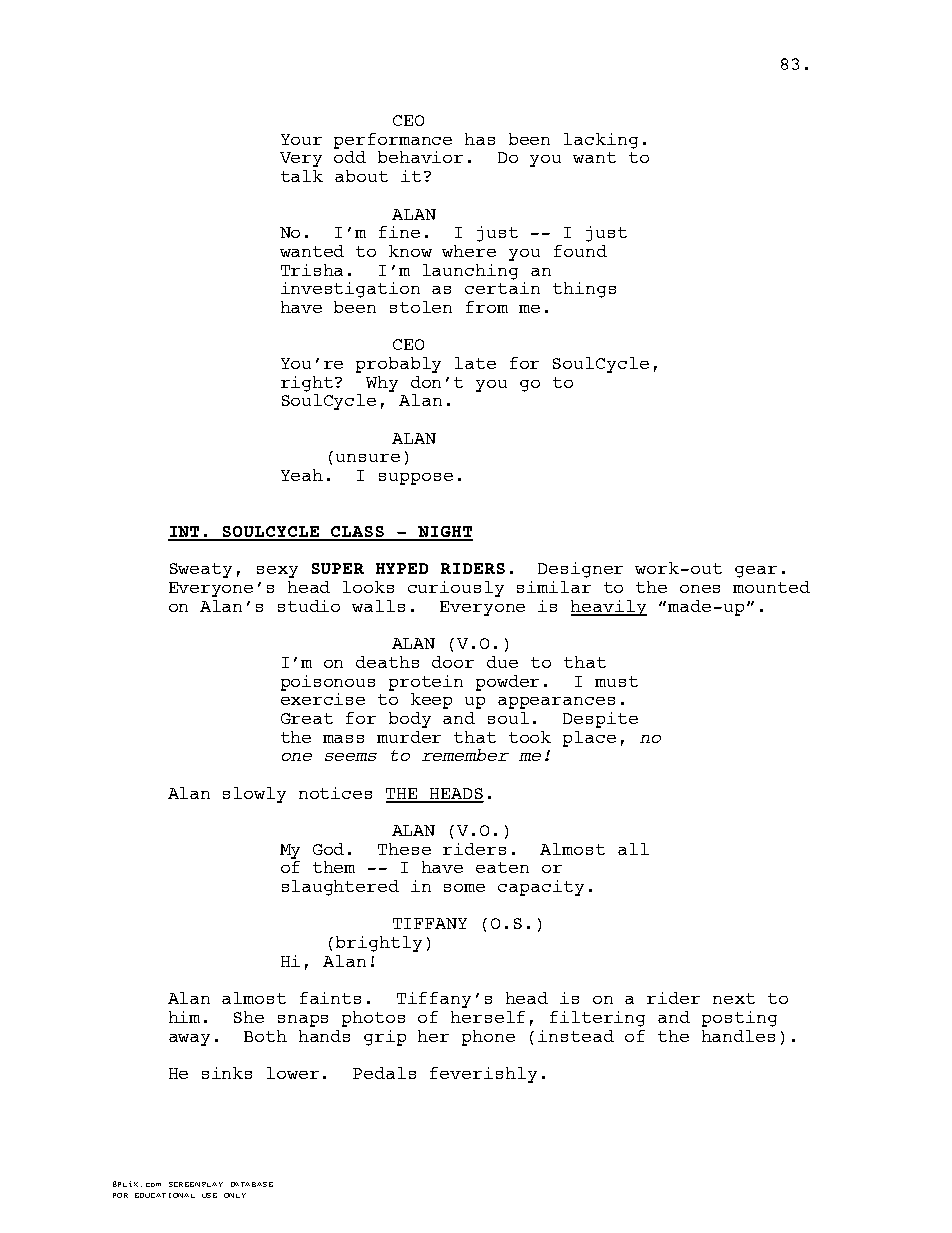 This screenshot has height=1233, width=952. I want to click on handles, so click(738, 1036).
